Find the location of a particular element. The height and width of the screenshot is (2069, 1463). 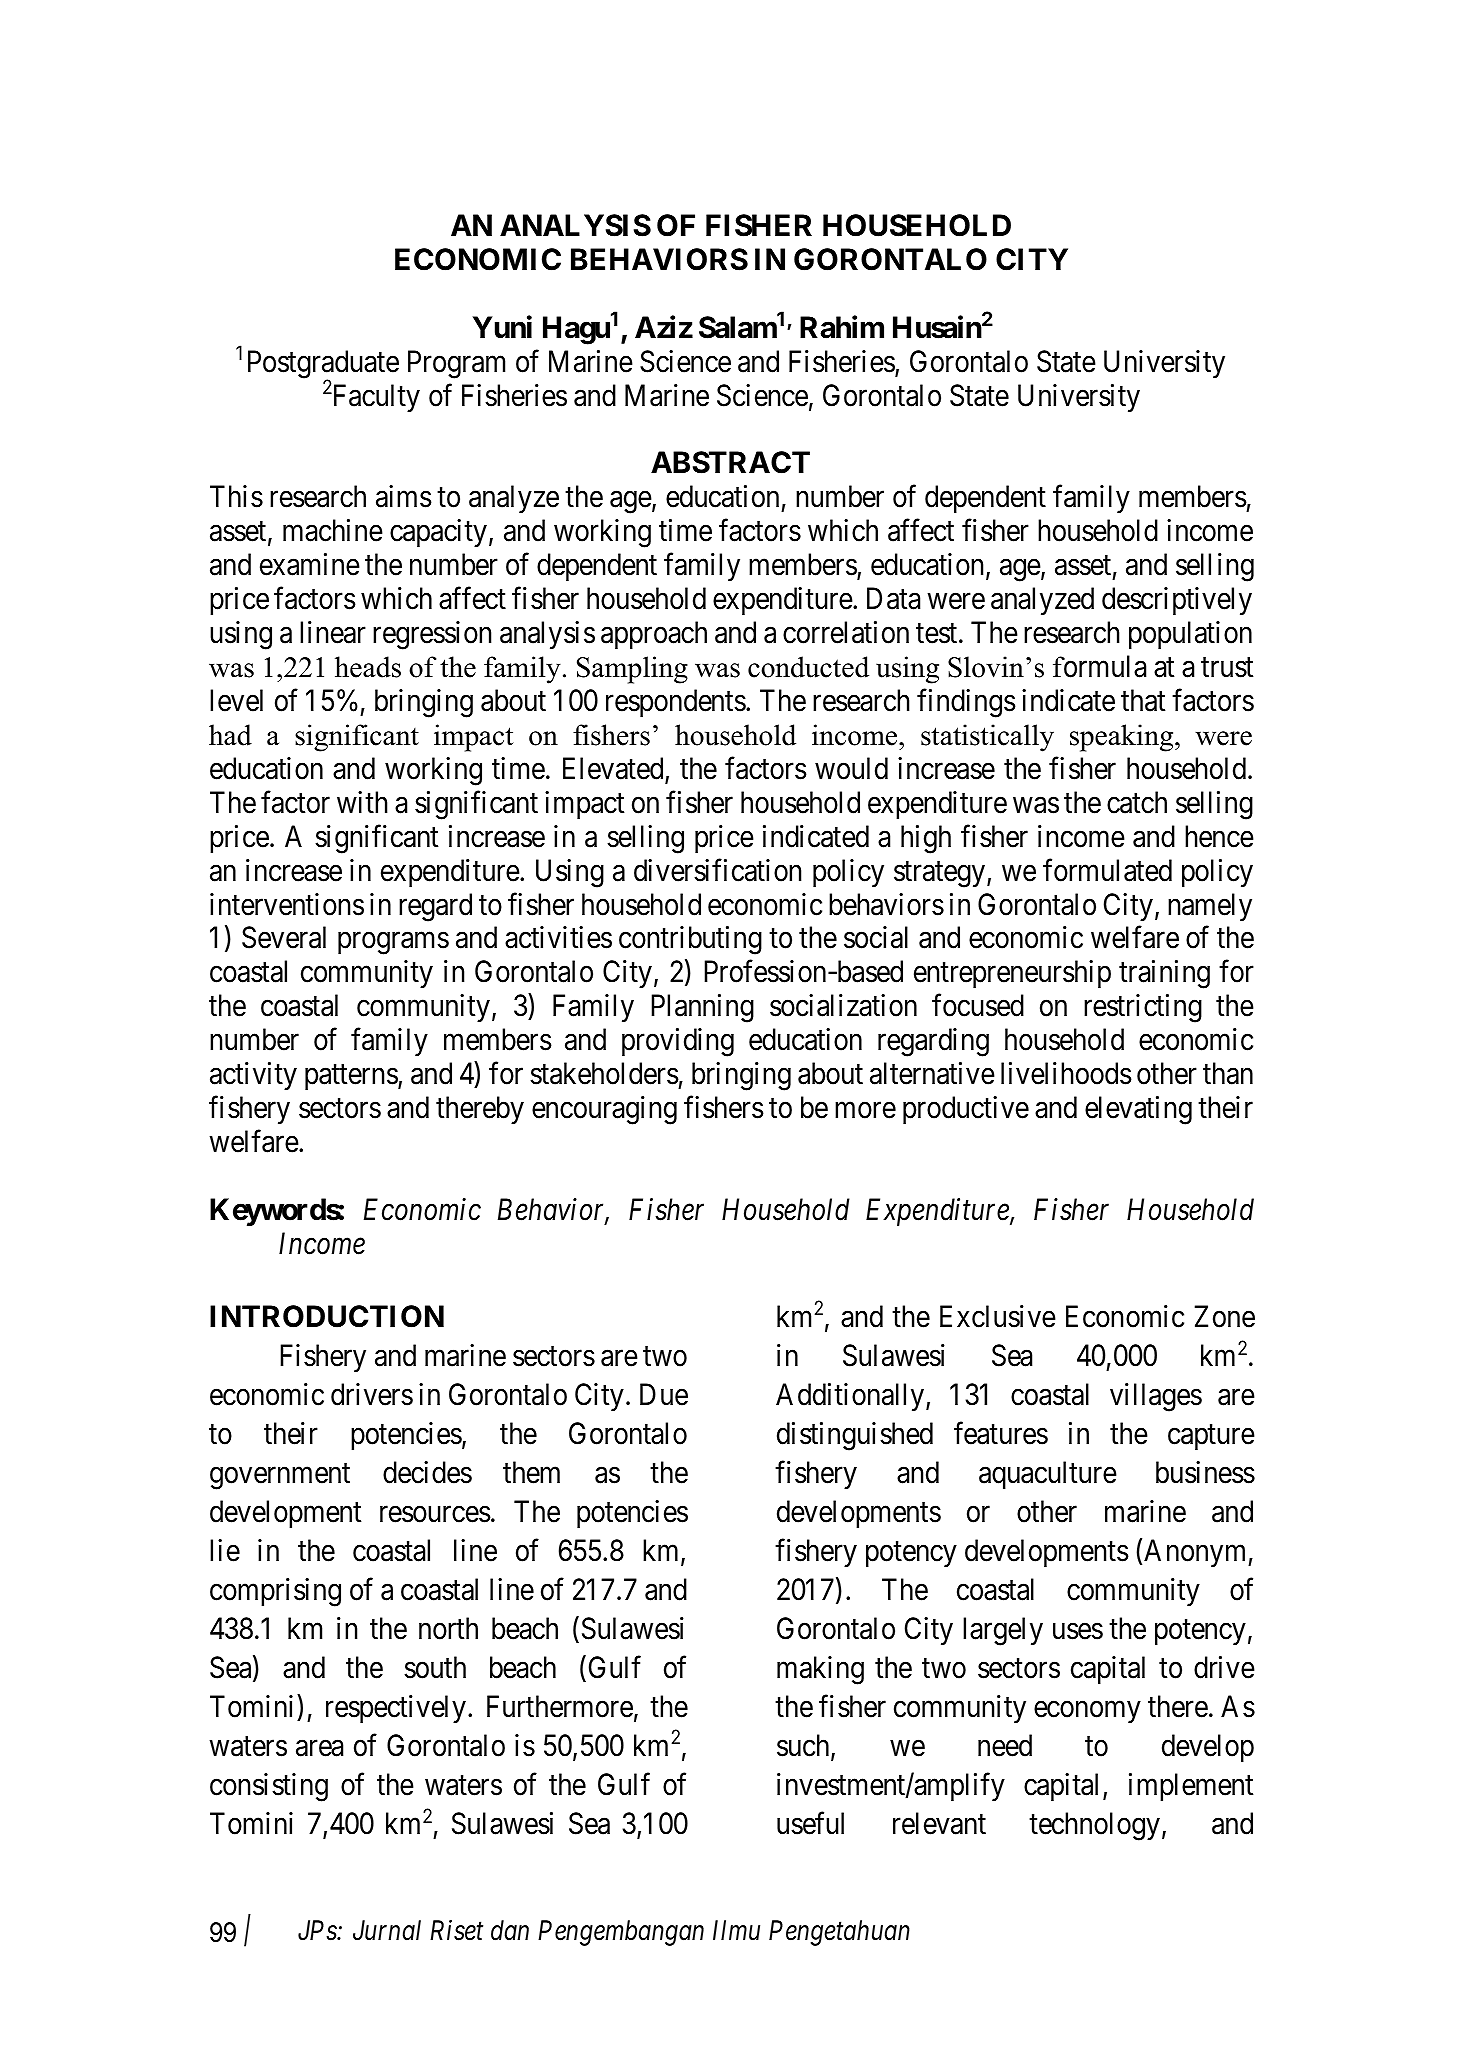

Due is located at coordinates (664, 1394).
